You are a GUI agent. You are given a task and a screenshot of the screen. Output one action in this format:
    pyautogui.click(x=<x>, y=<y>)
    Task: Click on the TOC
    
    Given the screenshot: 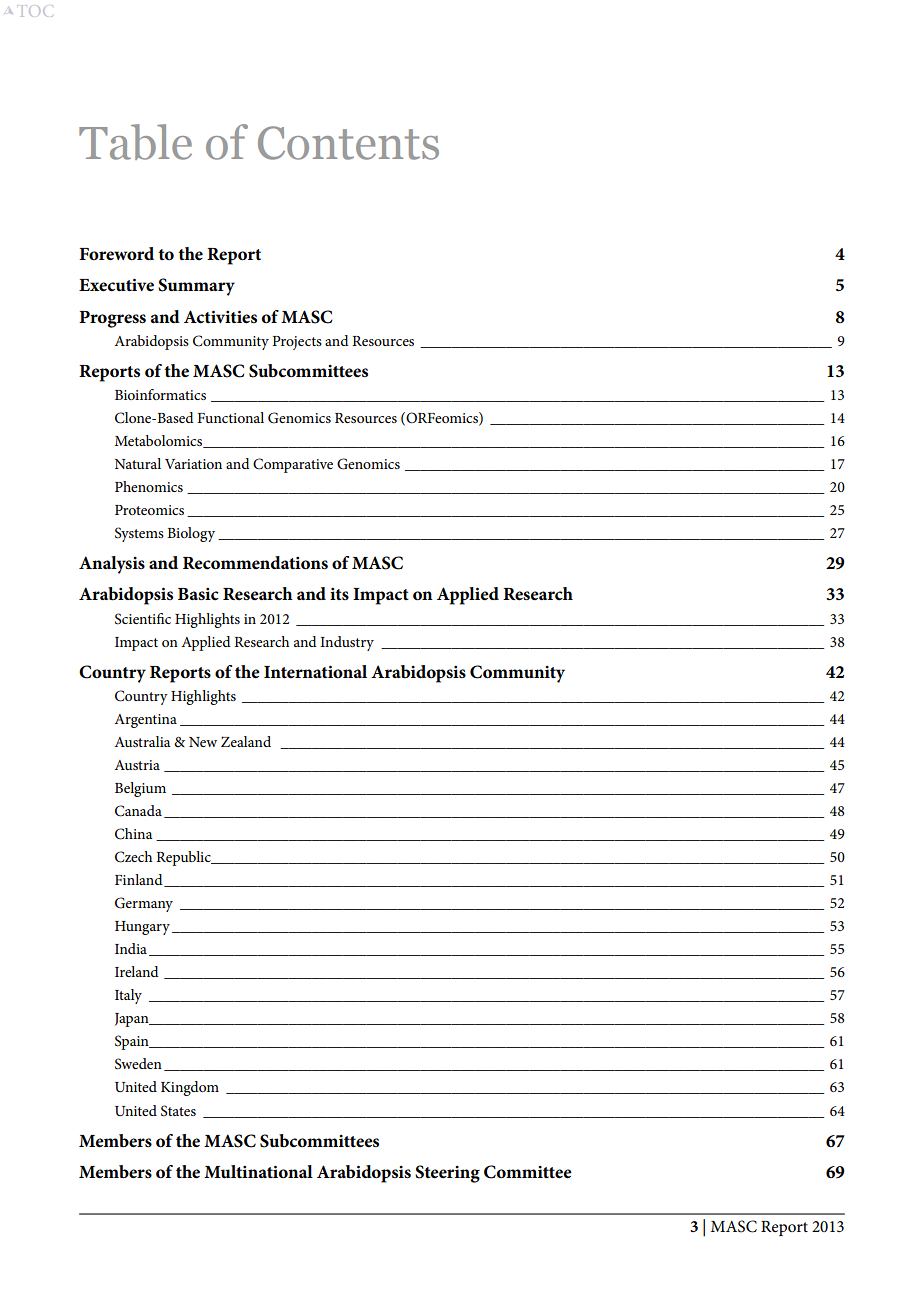 What is the action you would take?
    pyautogui.click(x=37, y=11)
